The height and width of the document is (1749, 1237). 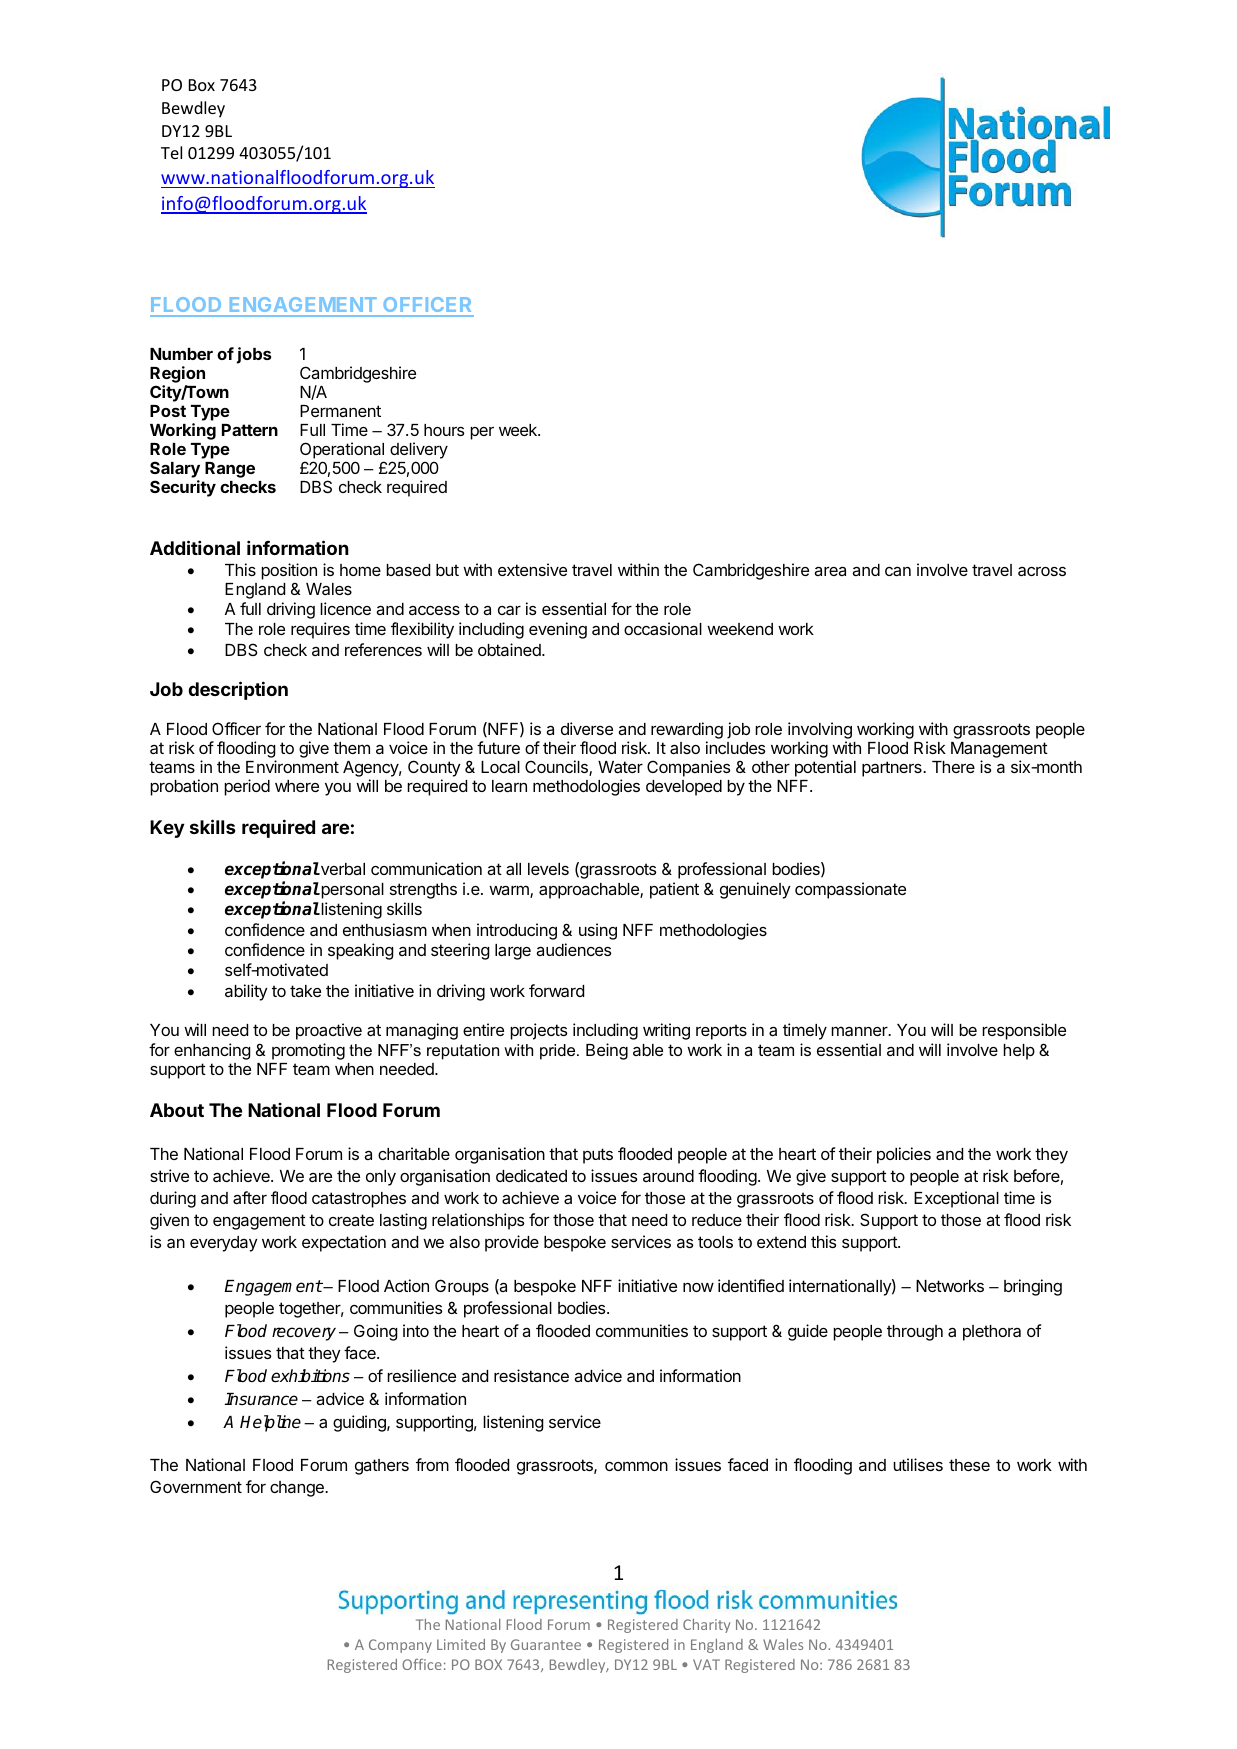 What do you see at coordinates (546, 1644) in the document?
I see `Guarantee` at bounding box center [546, 1644].
